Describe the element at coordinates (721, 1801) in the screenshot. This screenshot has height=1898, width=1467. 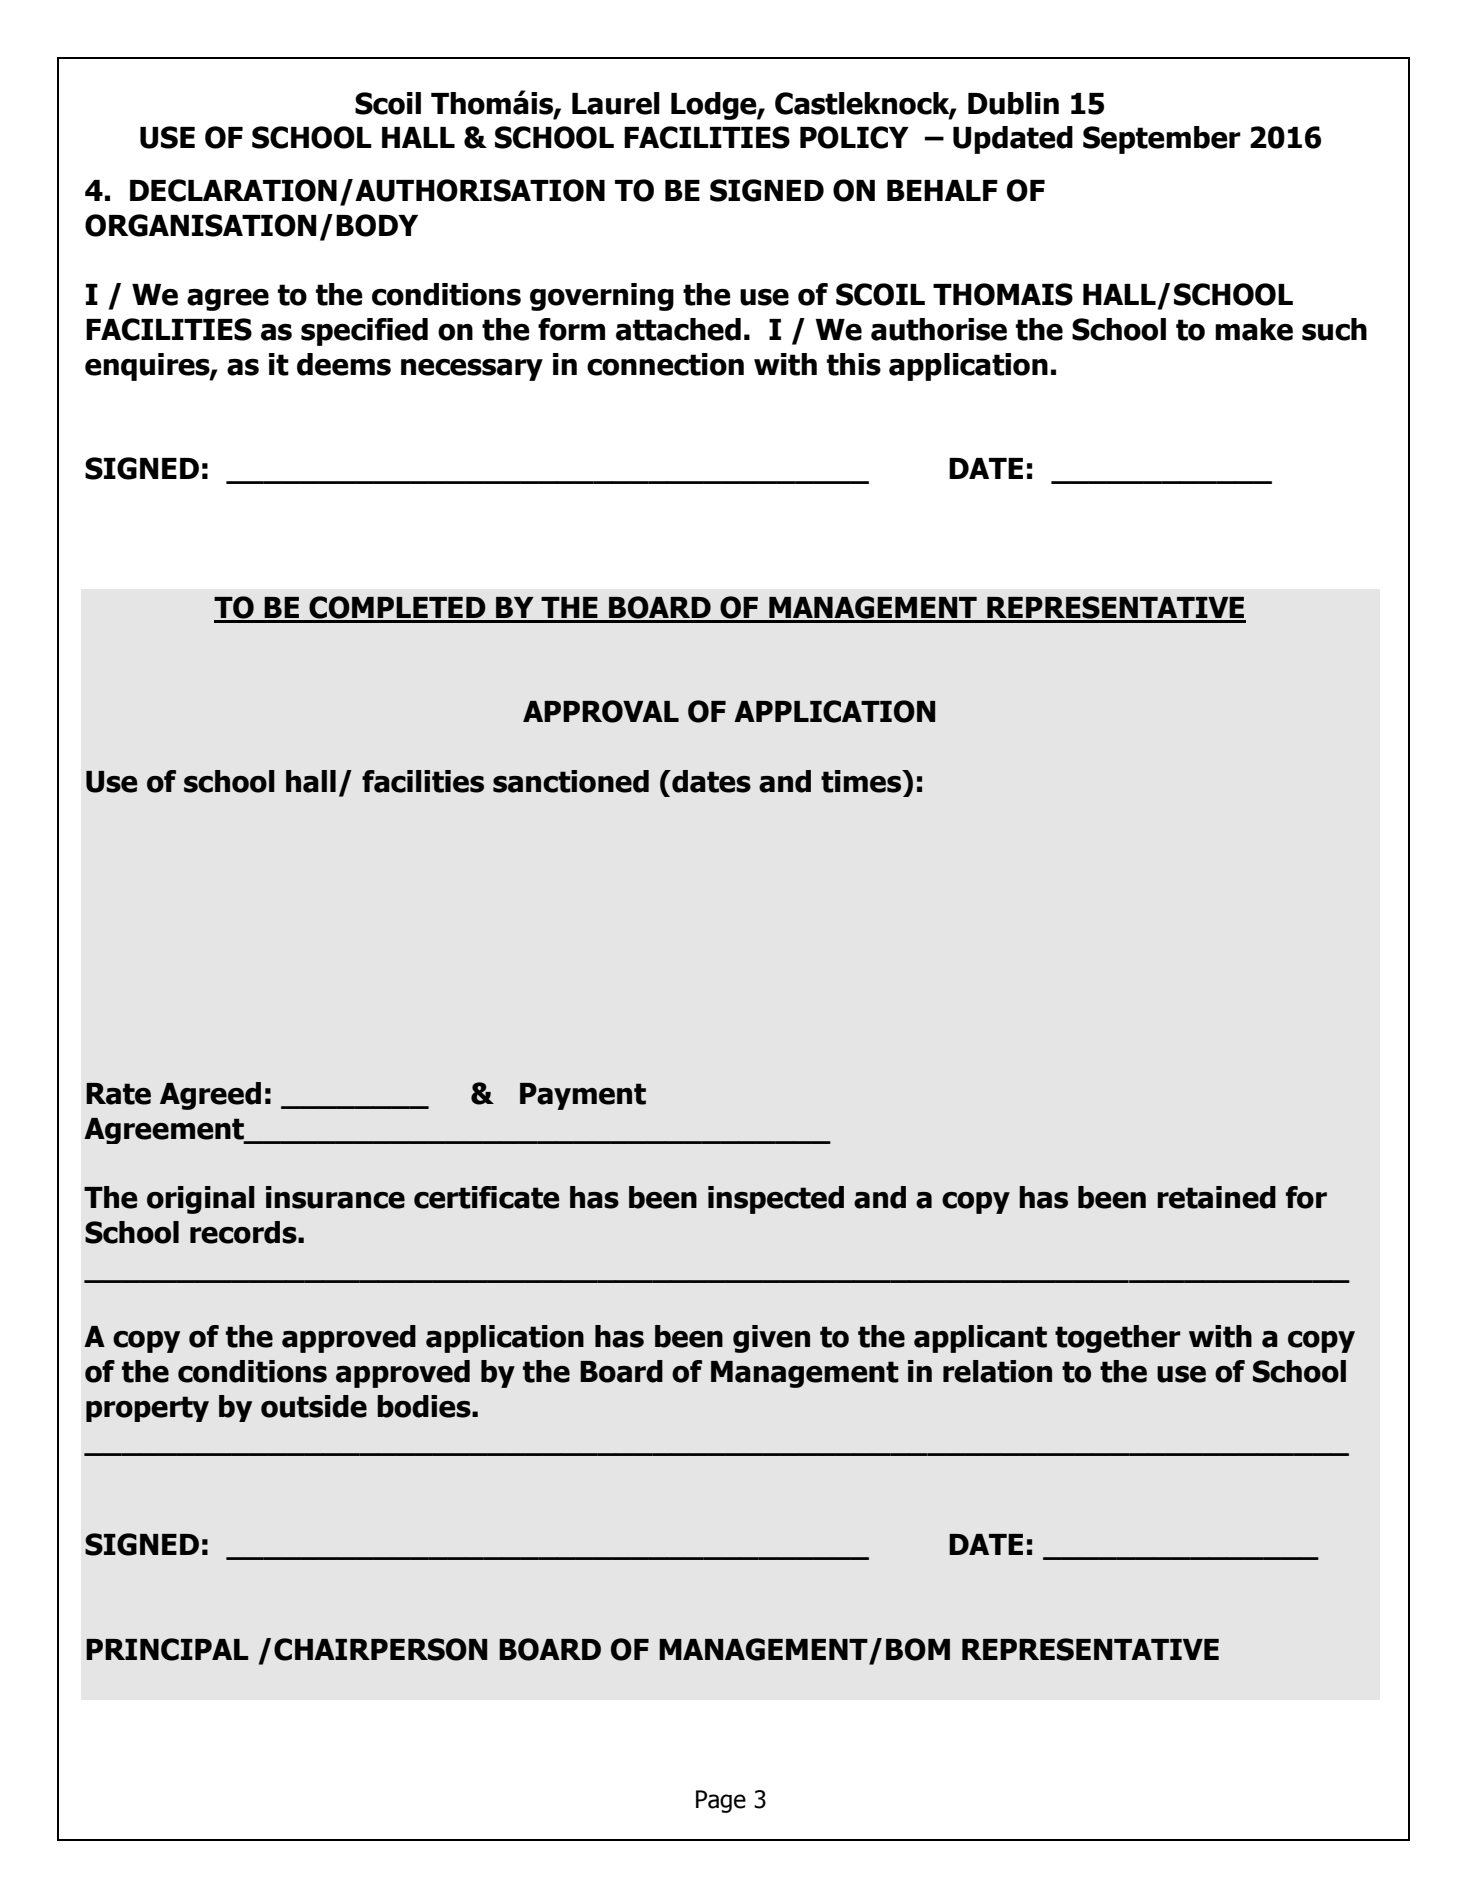
I see `Page` at that location.
